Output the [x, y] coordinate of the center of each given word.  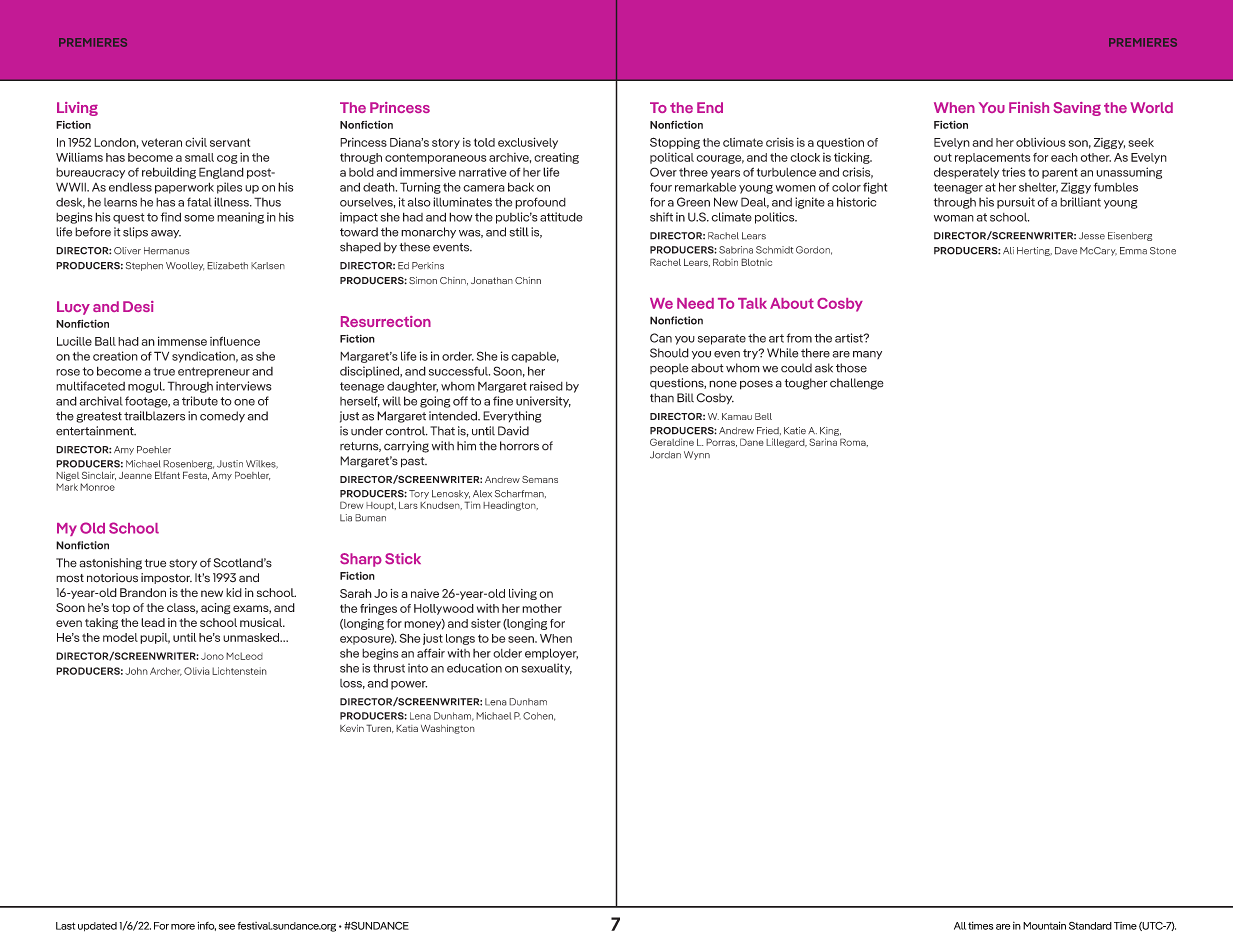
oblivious [1041, 142]
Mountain [1044, 925]
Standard [1090, 926]
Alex [482, 494]
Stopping [675, 143]
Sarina [823, 442]
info [207, 926]
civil [196, 142]
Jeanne [135, 475]
